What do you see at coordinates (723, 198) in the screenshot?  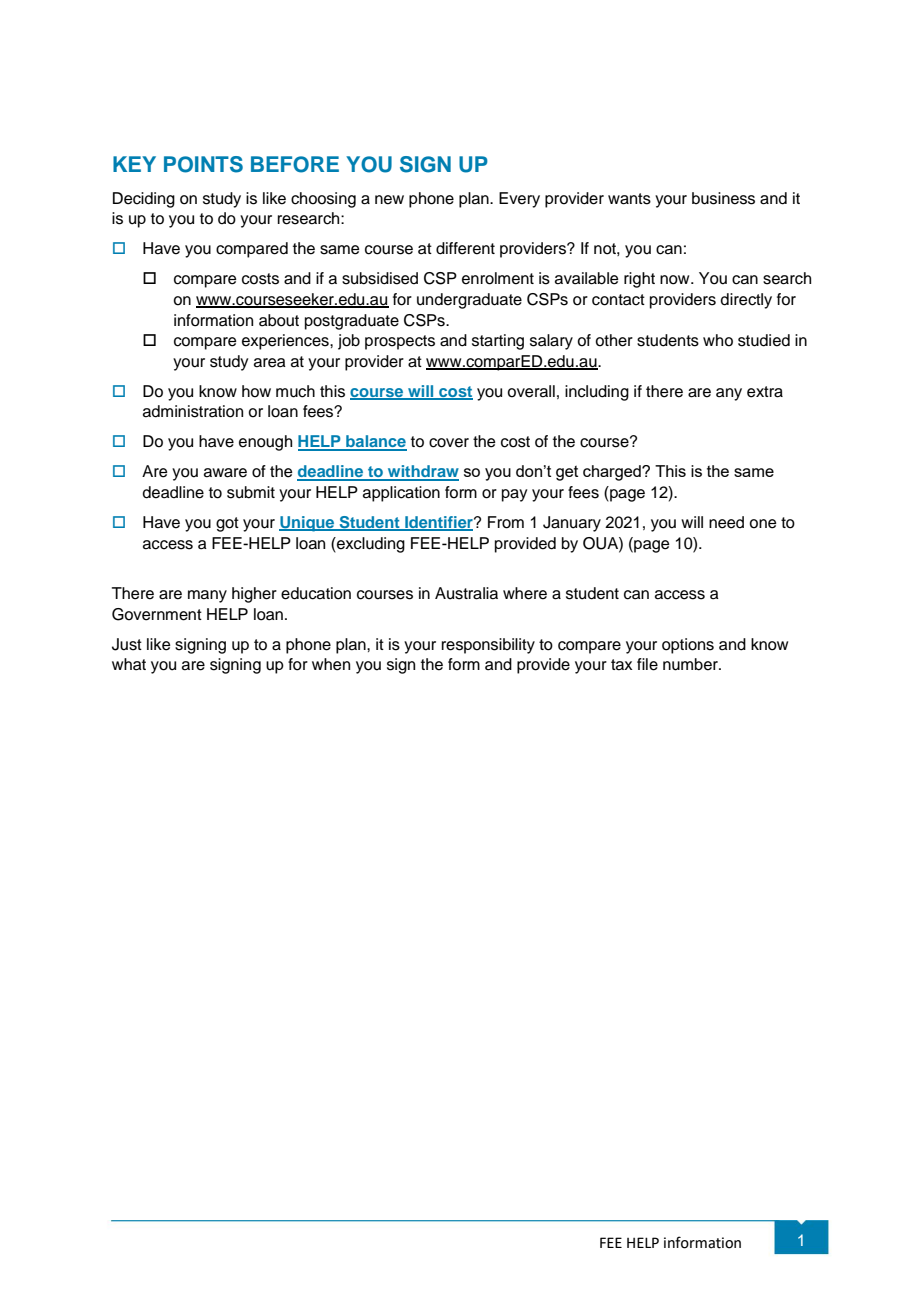 I see `business` at bounding box center [723, 198].
